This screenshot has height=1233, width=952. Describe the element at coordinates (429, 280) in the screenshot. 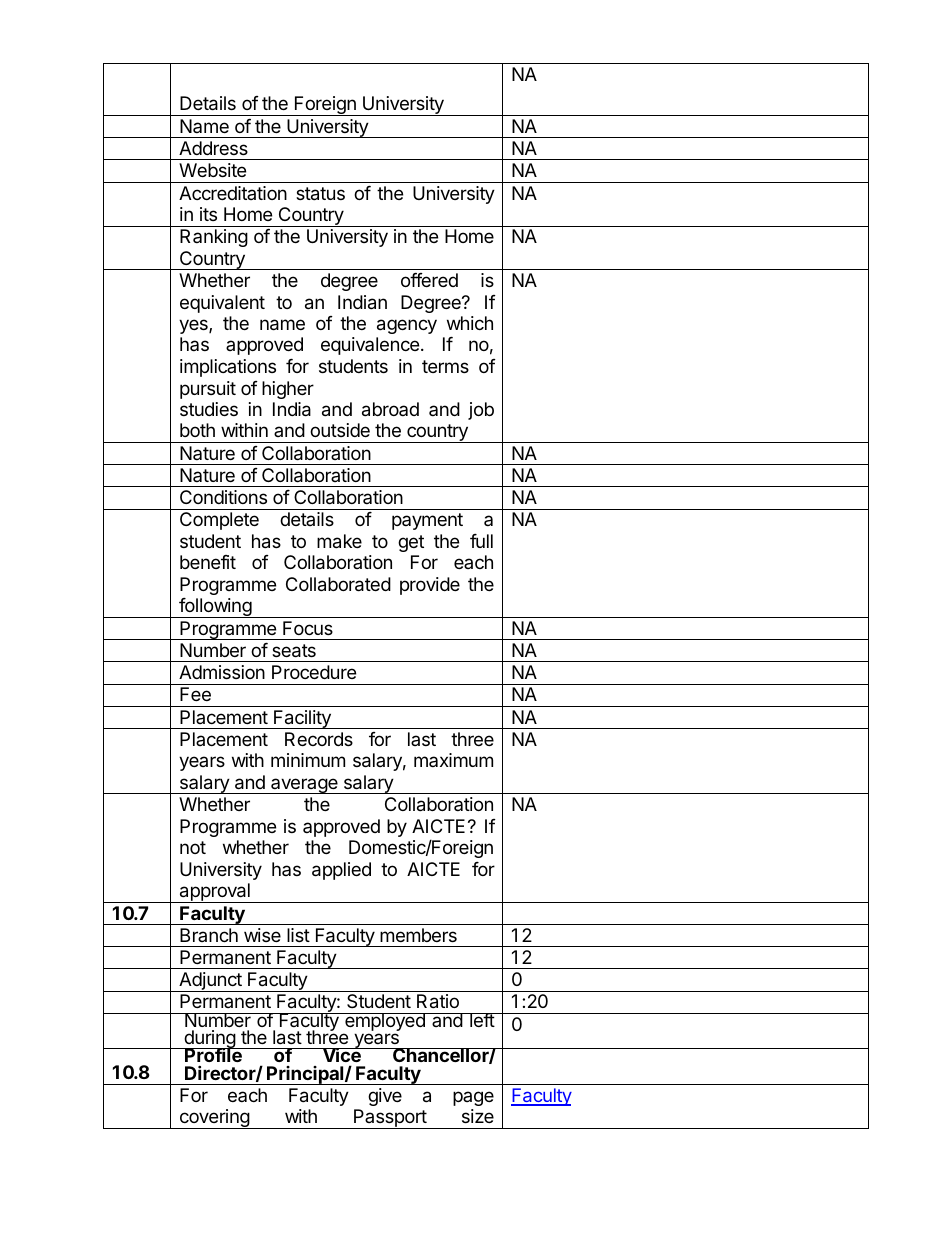

I see `offered` at that location.
